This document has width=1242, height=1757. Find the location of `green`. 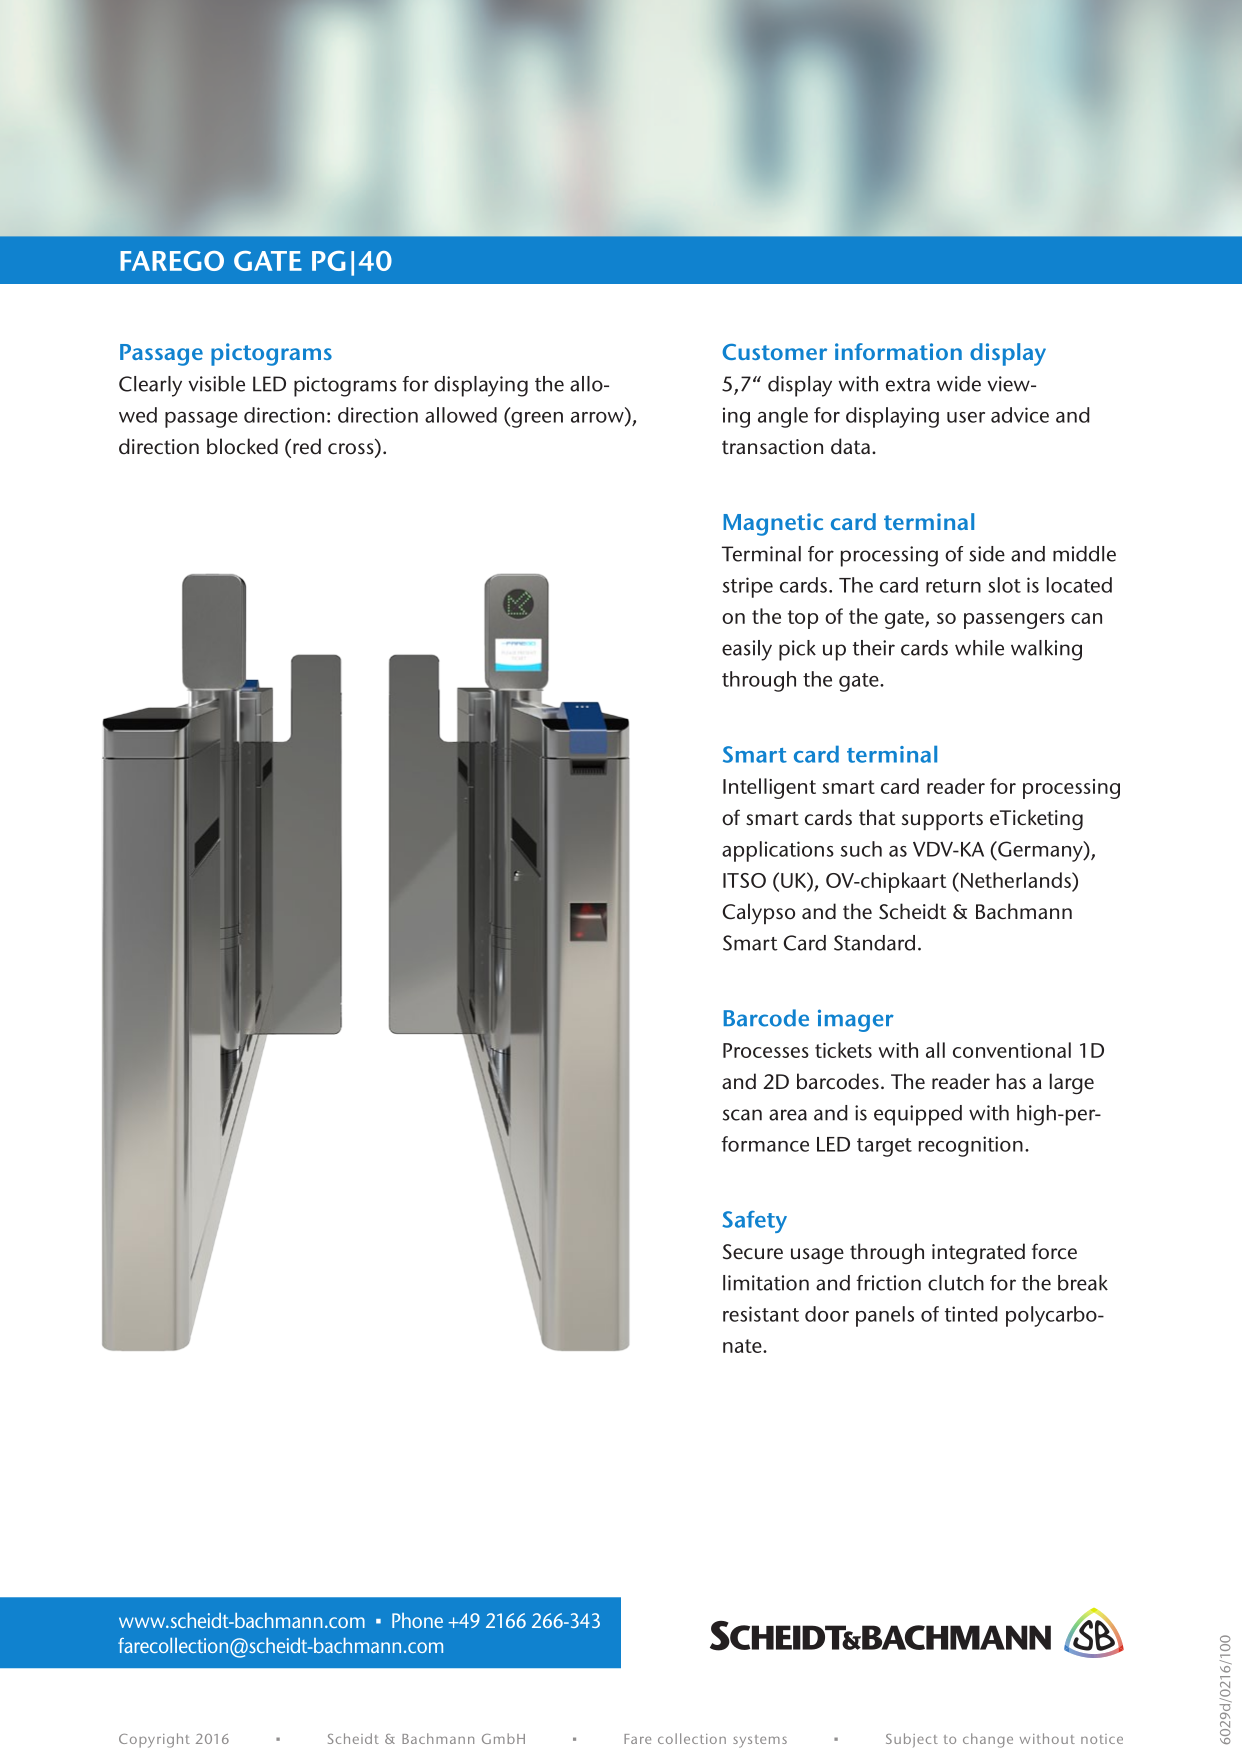

green is located at coordinates (536, 420).
